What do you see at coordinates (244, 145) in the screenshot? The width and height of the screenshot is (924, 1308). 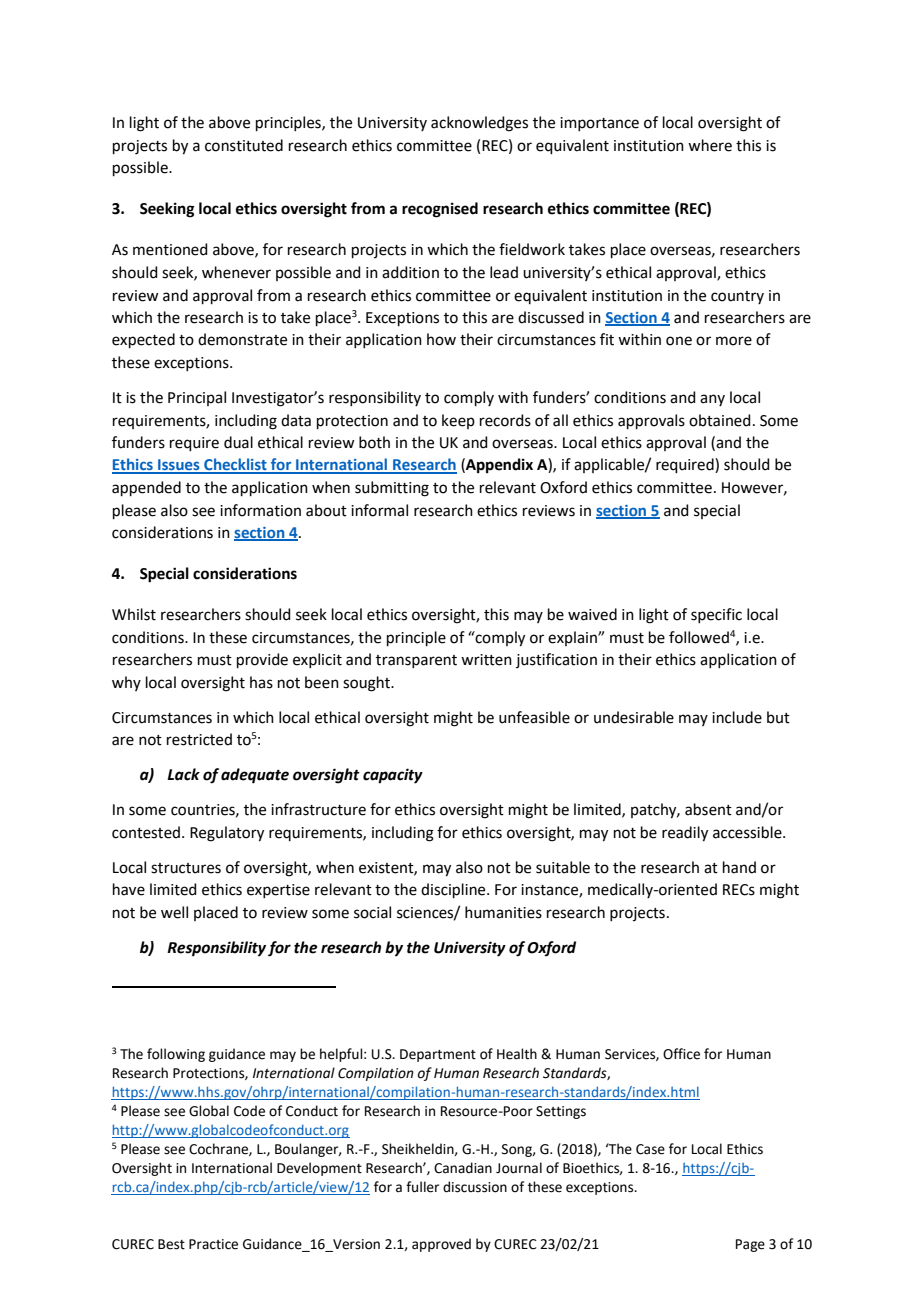 I see `constituted` at bounding box center [244, 145].
